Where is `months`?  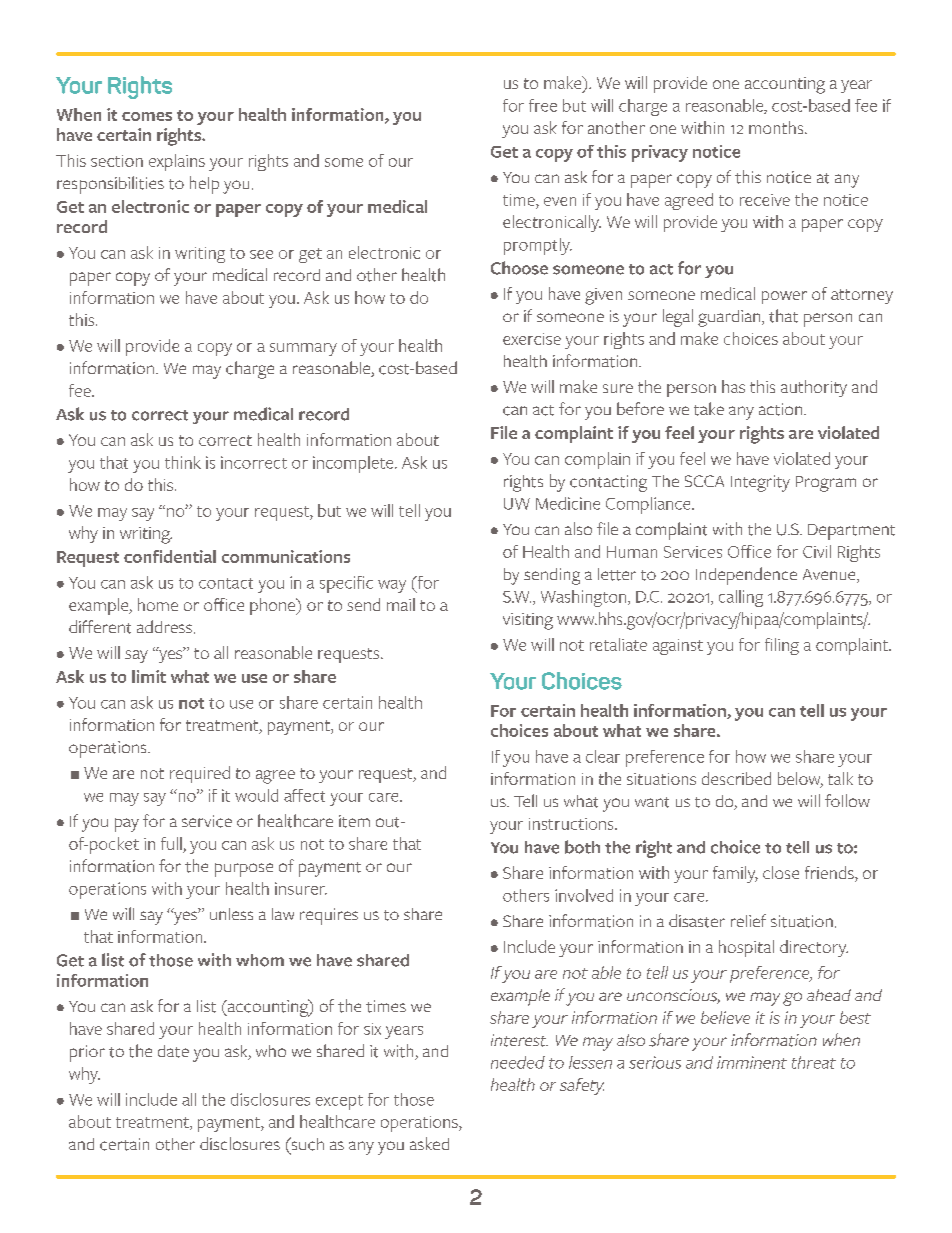 months is located at coordinates (777, 127).
